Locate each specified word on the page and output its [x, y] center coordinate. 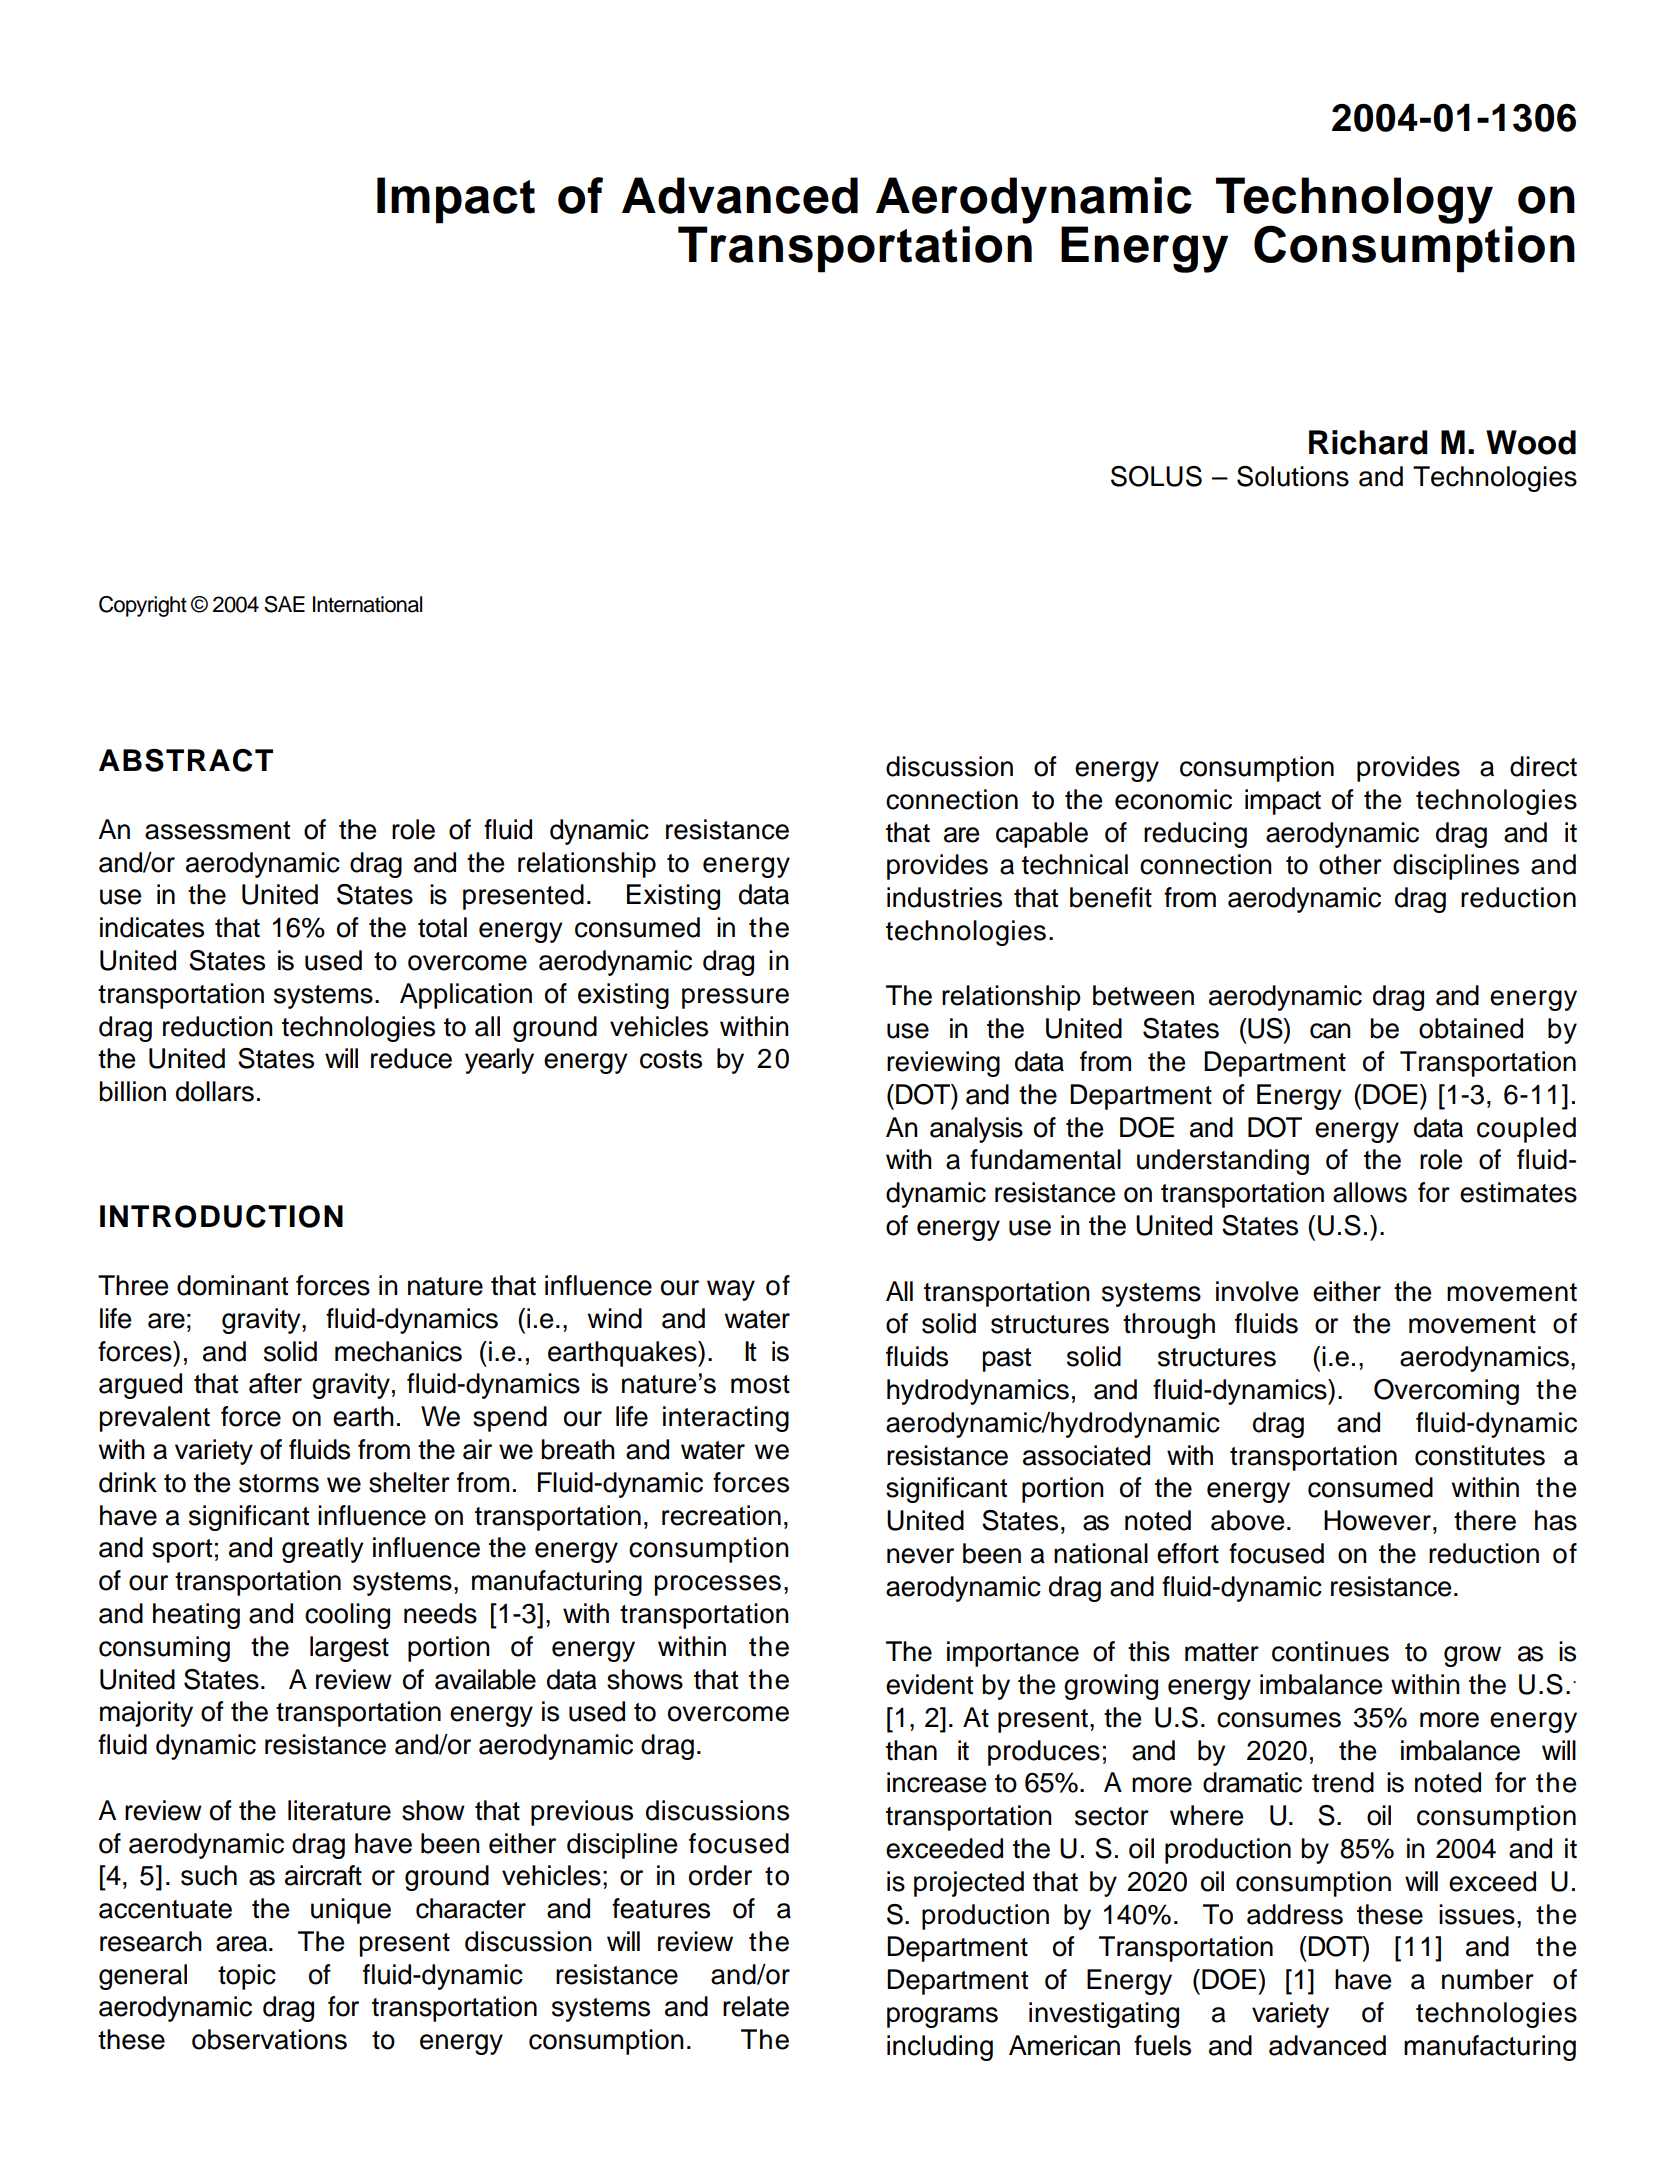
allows [1370, 1192]
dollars [215, 1091]
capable [1042, 835]
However [1377, 1520]
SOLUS [1156, 476]
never [920, 1556]
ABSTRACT [186, 760]
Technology [1354, 201]
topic [247, 1977]
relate [756, 2006]
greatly [323, 1550]
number [1488, 1979]
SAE [284, 604]
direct [1543, 766]
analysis [976, 1130]
